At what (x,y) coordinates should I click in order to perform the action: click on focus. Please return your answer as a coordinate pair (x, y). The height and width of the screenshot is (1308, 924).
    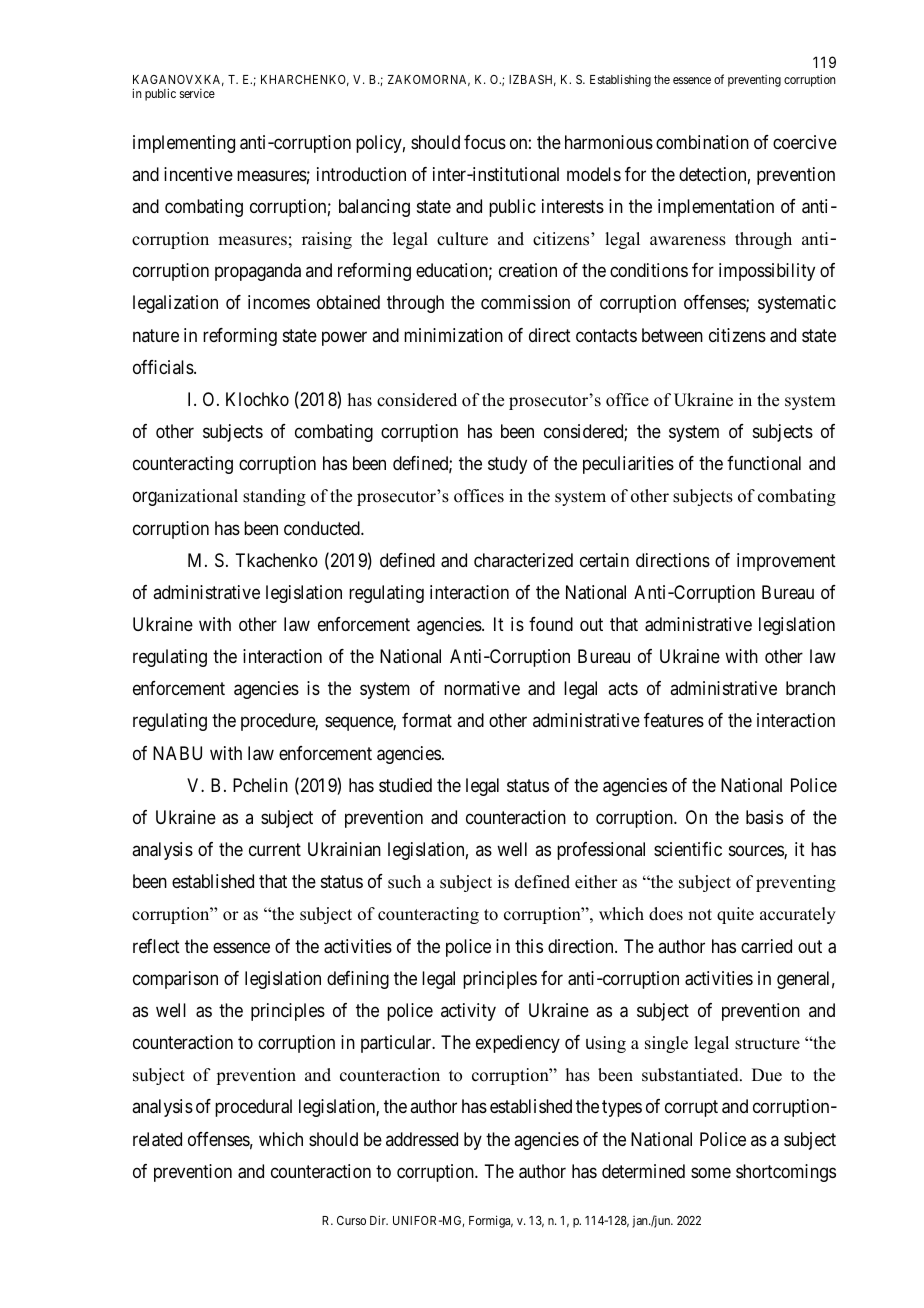
    Looking at the image, I should click on (485, 142).
